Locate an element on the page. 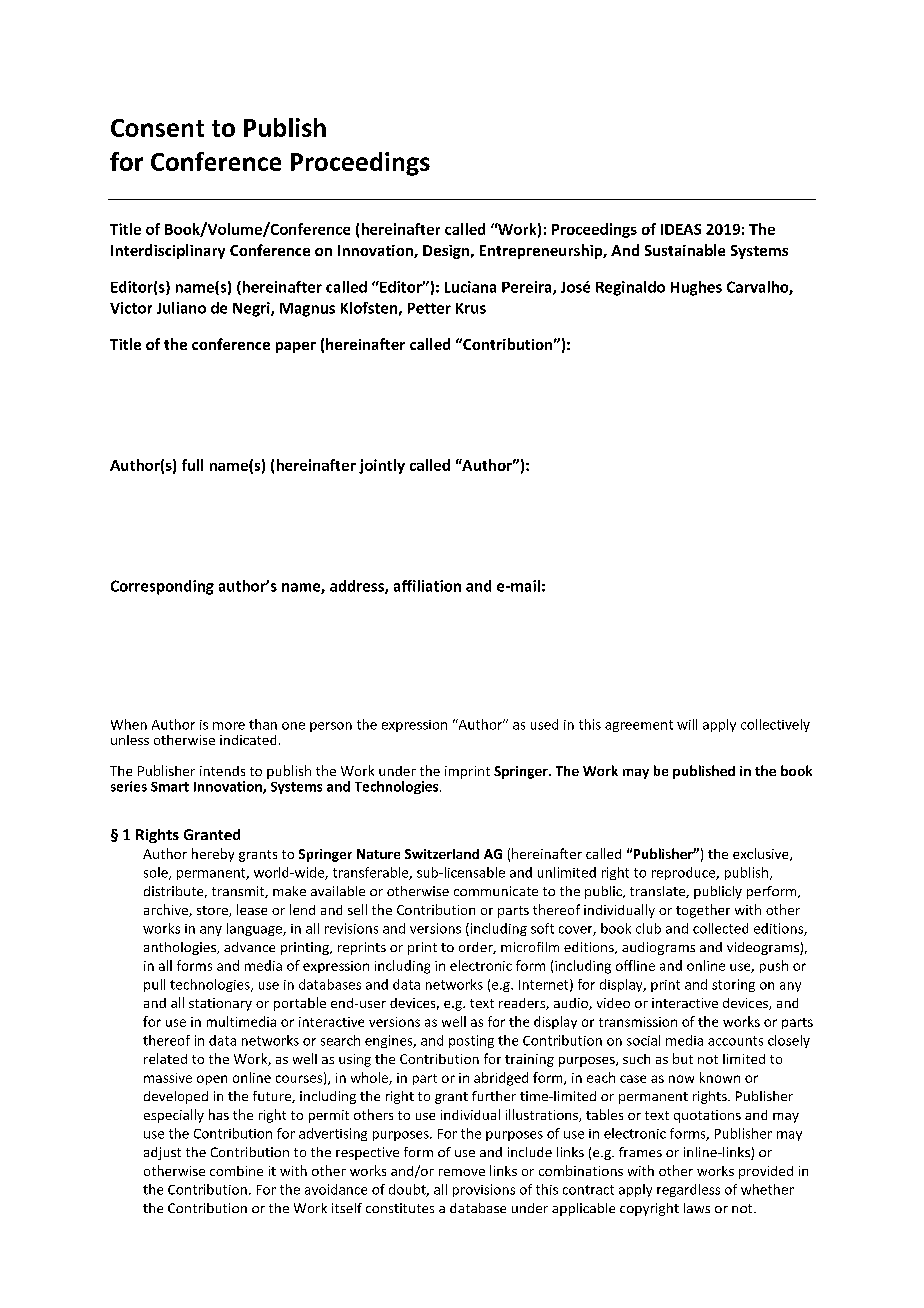 This page has width=924, height=1308. remove is located at coordinates (462, 1172).
